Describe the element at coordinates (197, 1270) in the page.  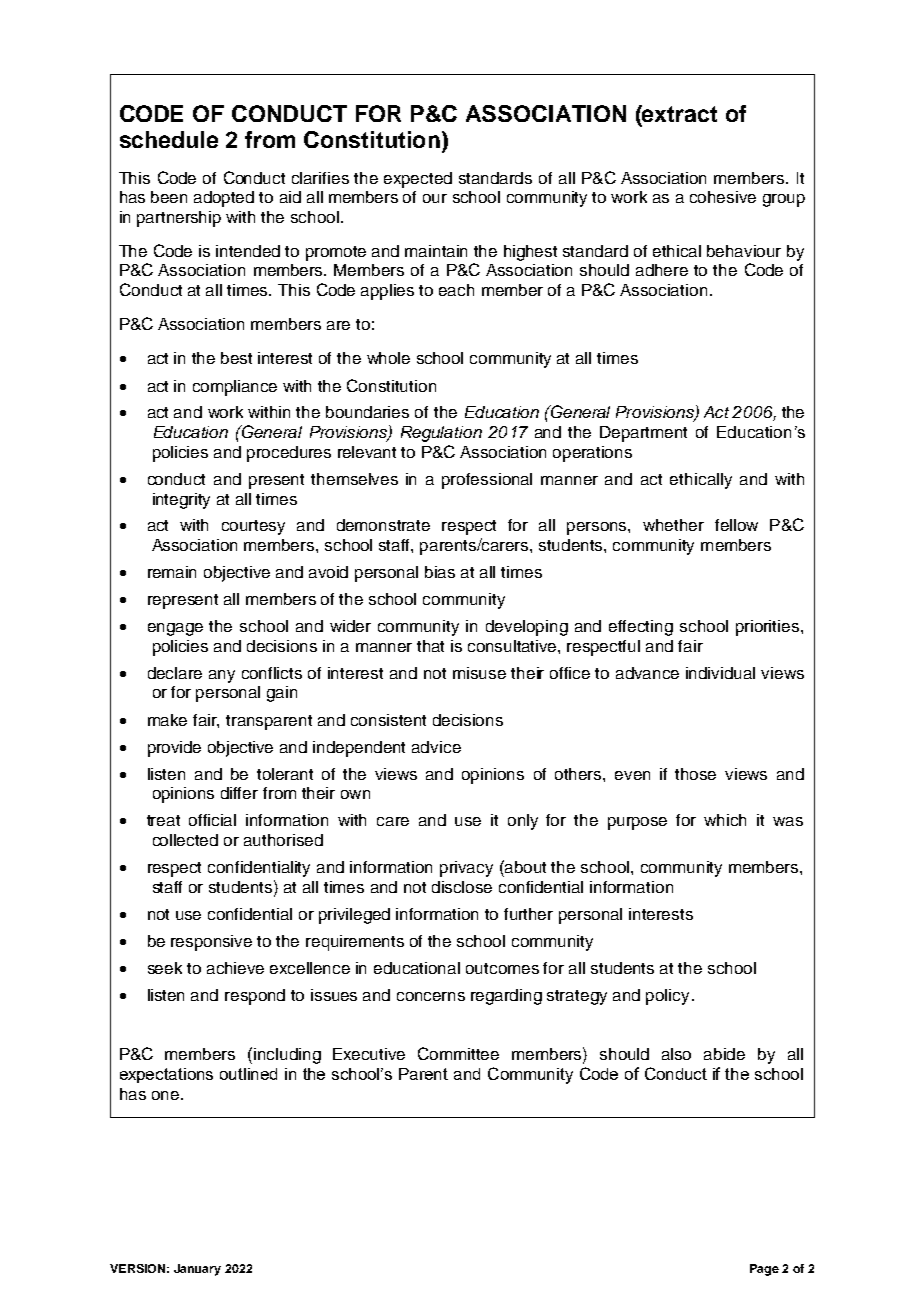
I see `January` at that location.
